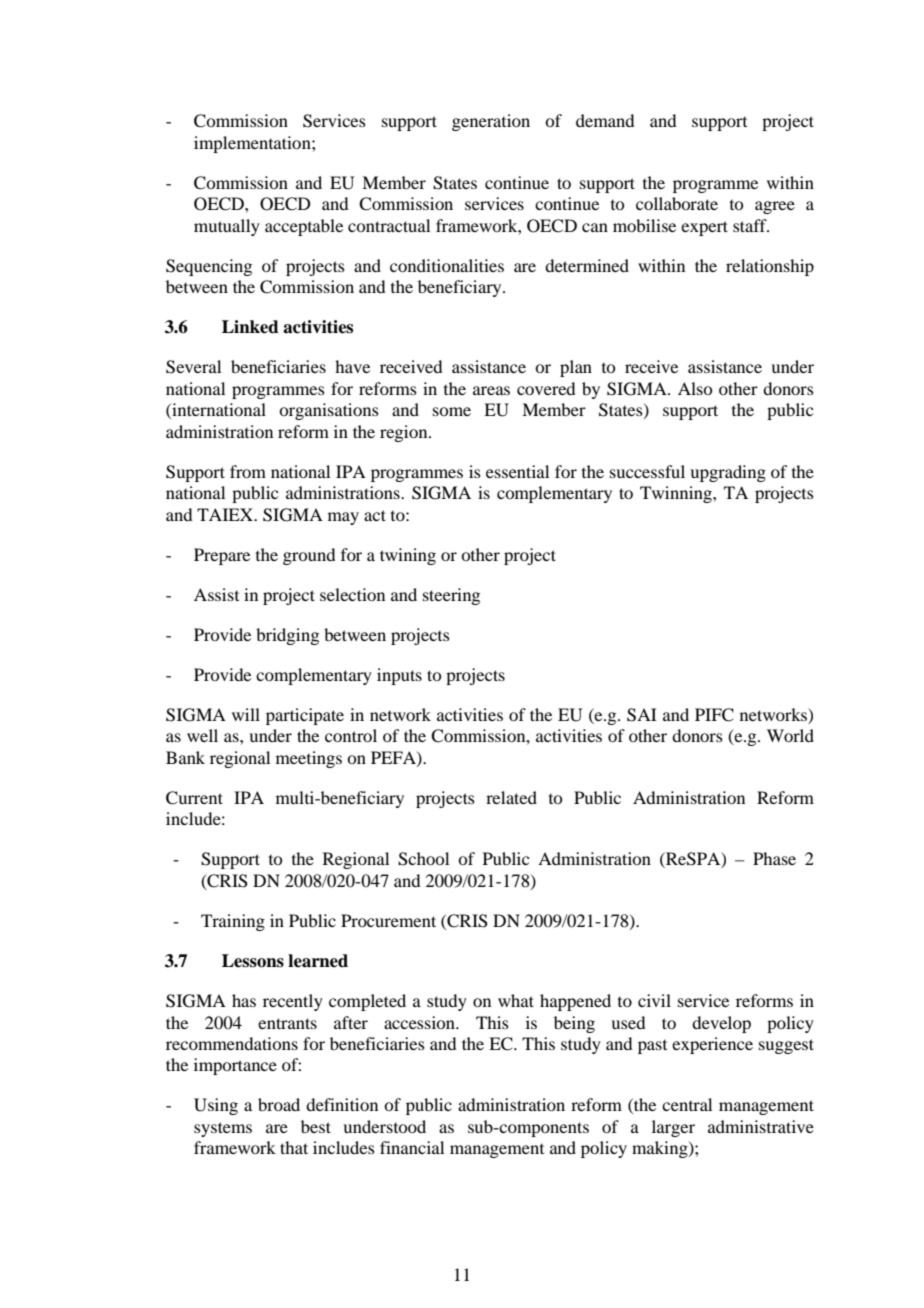  I want to click on broad, so click(279, 1104).
